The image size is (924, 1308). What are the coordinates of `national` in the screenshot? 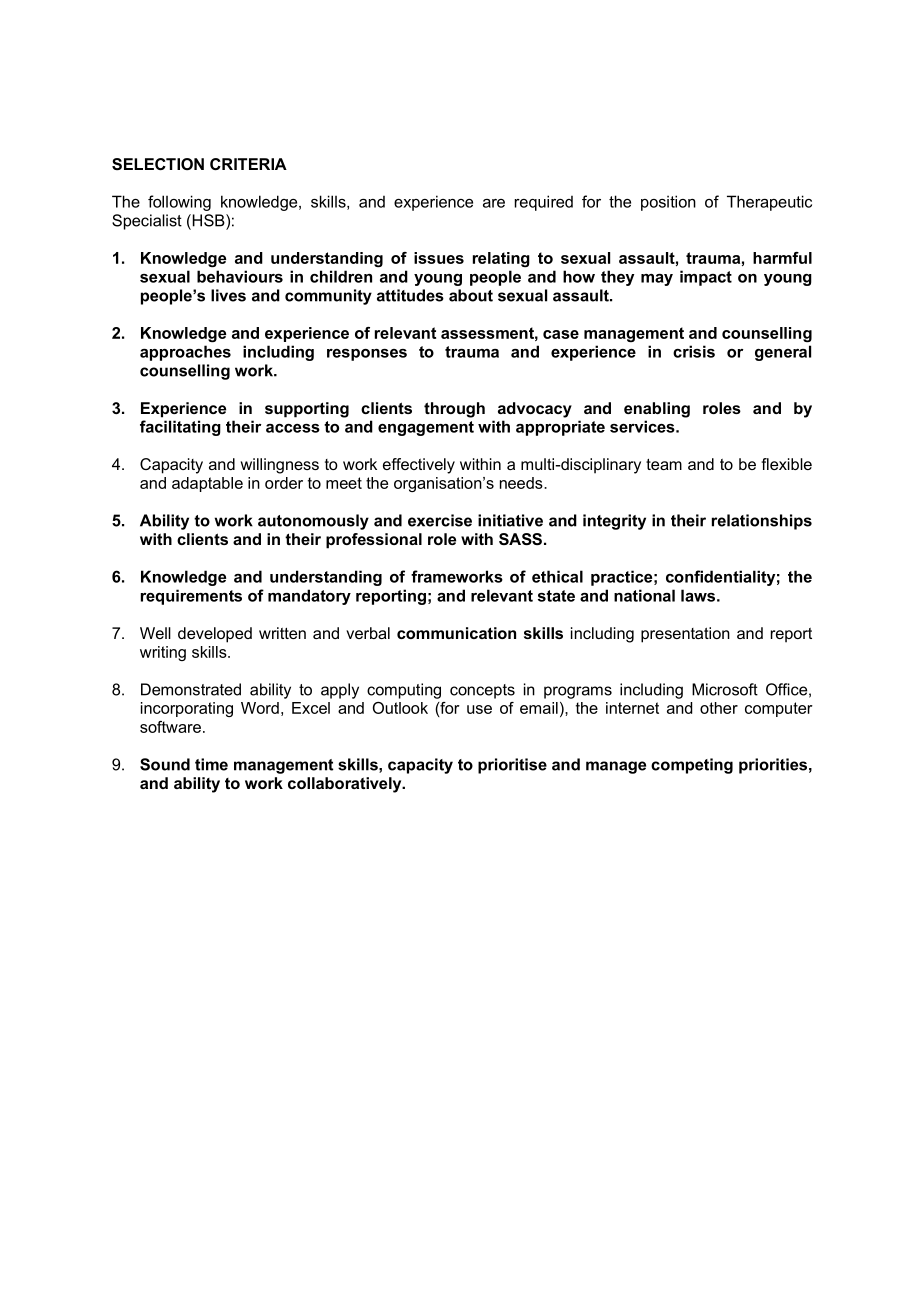 It's located at (644, 595).
